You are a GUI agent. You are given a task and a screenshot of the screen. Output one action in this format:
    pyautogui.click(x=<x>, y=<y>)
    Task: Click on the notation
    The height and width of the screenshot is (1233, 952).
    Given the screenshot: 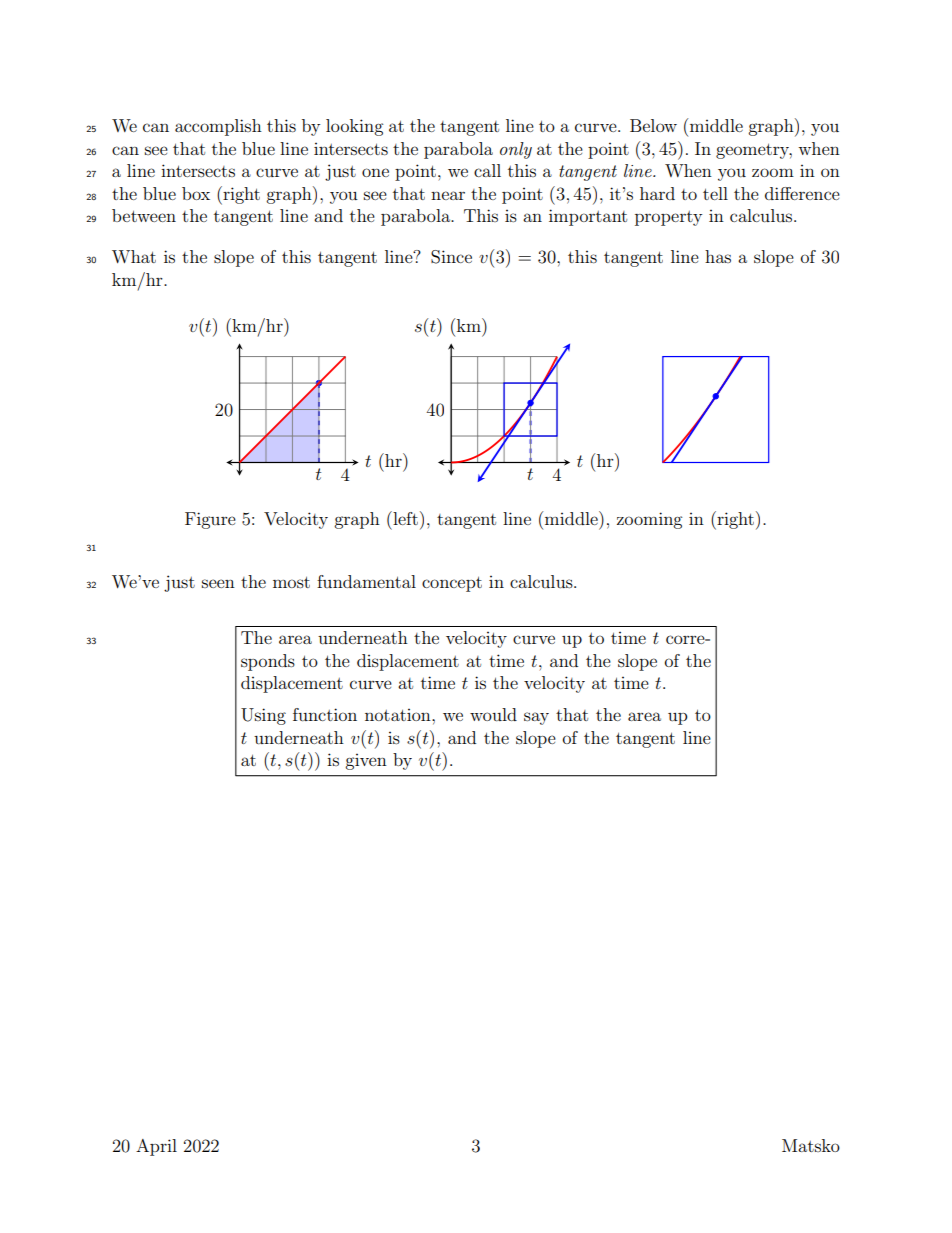 What is the action you would take?
    pyautogui.click(x=399, y=715)
